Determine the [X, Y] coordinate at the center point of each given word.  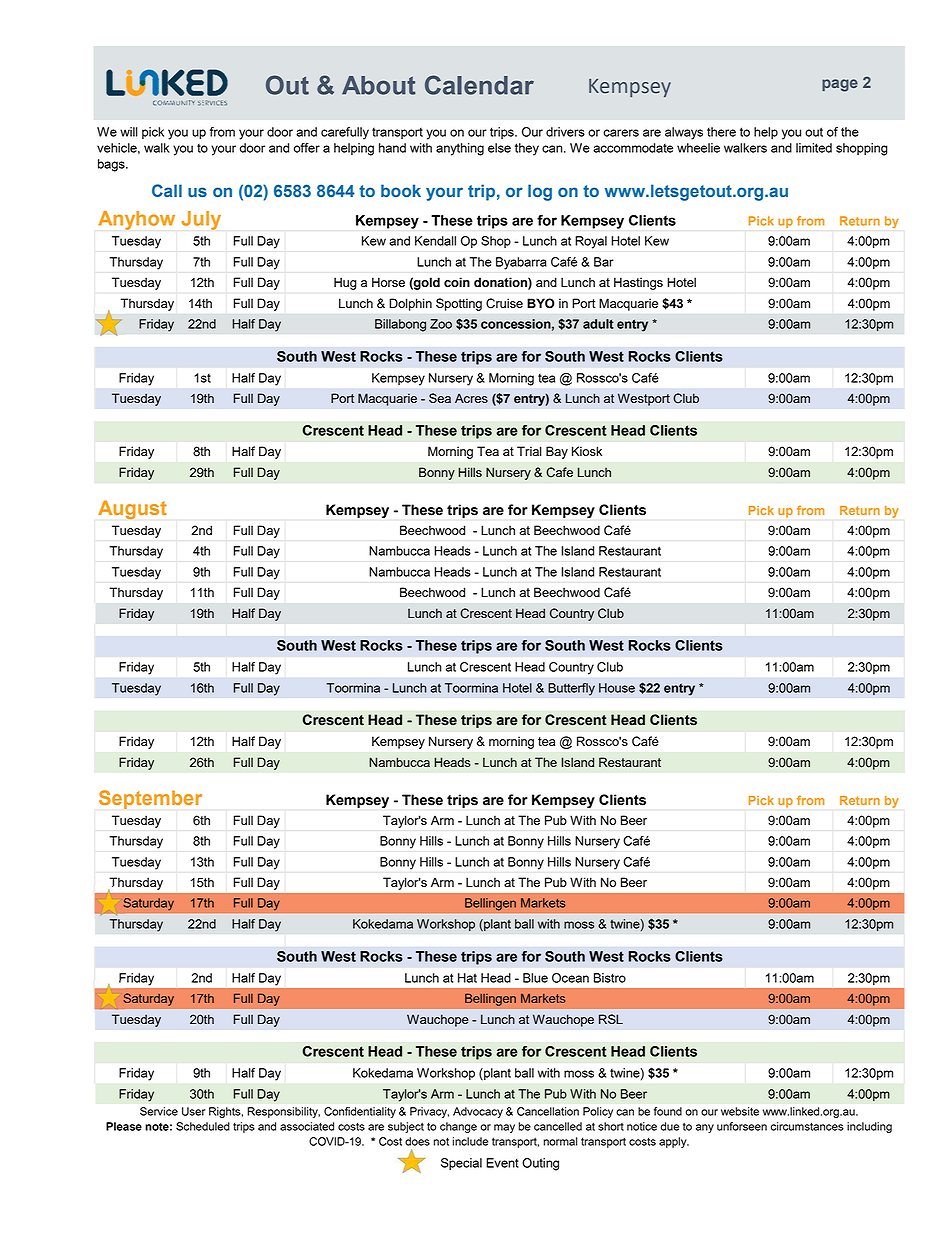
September [150, 799]
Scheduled [203, 1126]
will [129, 132]
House [617, 688]
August [132, 510]
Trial [529, 451]
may [504, 1128]
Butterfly [571, 689]
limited [814, 148]
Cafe [559, 472]
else [499, 148]
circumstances [807, 1126]
